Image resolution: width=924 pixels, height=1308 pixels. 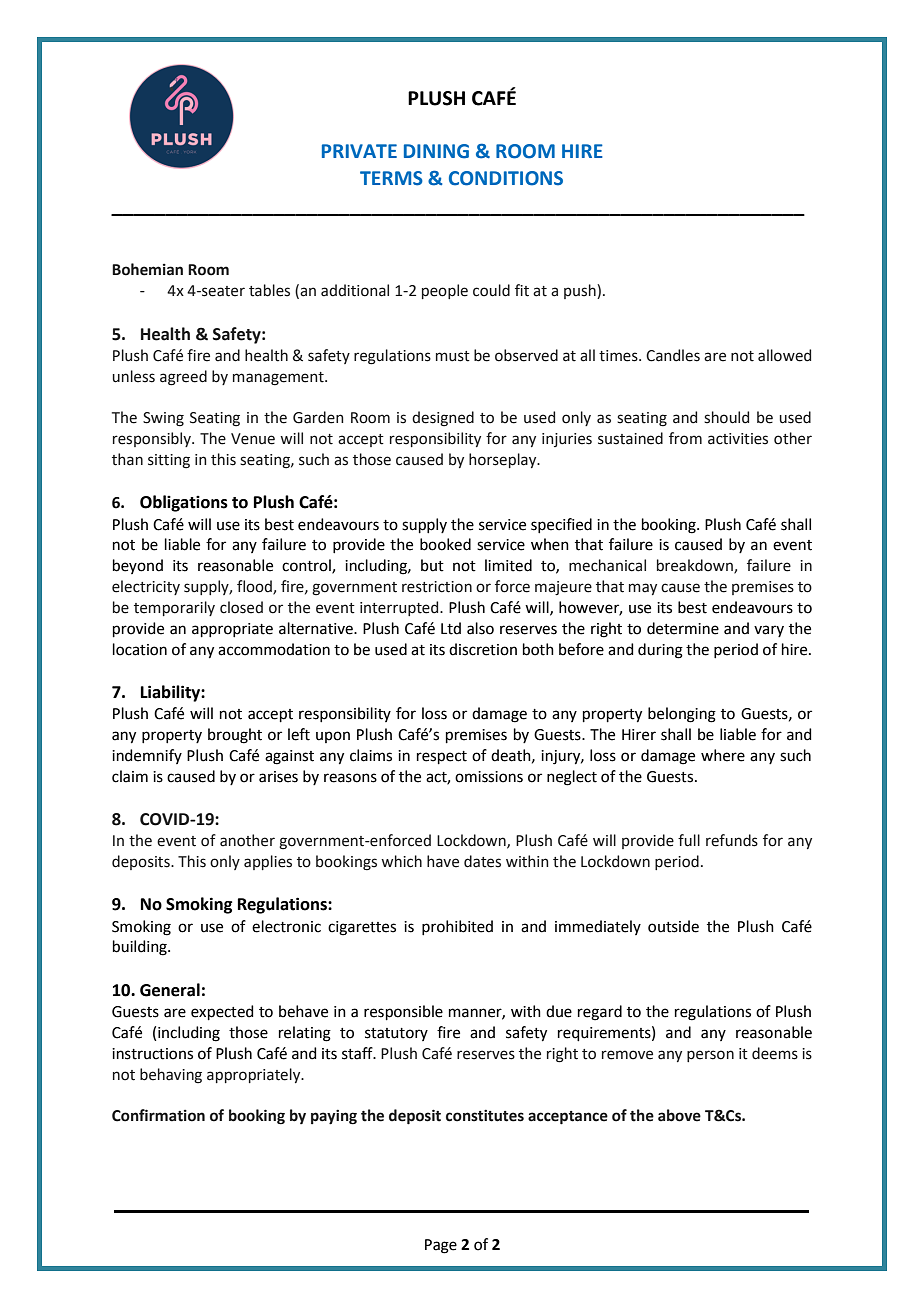 I want to click on DINING, so click(x=436, y=151).
